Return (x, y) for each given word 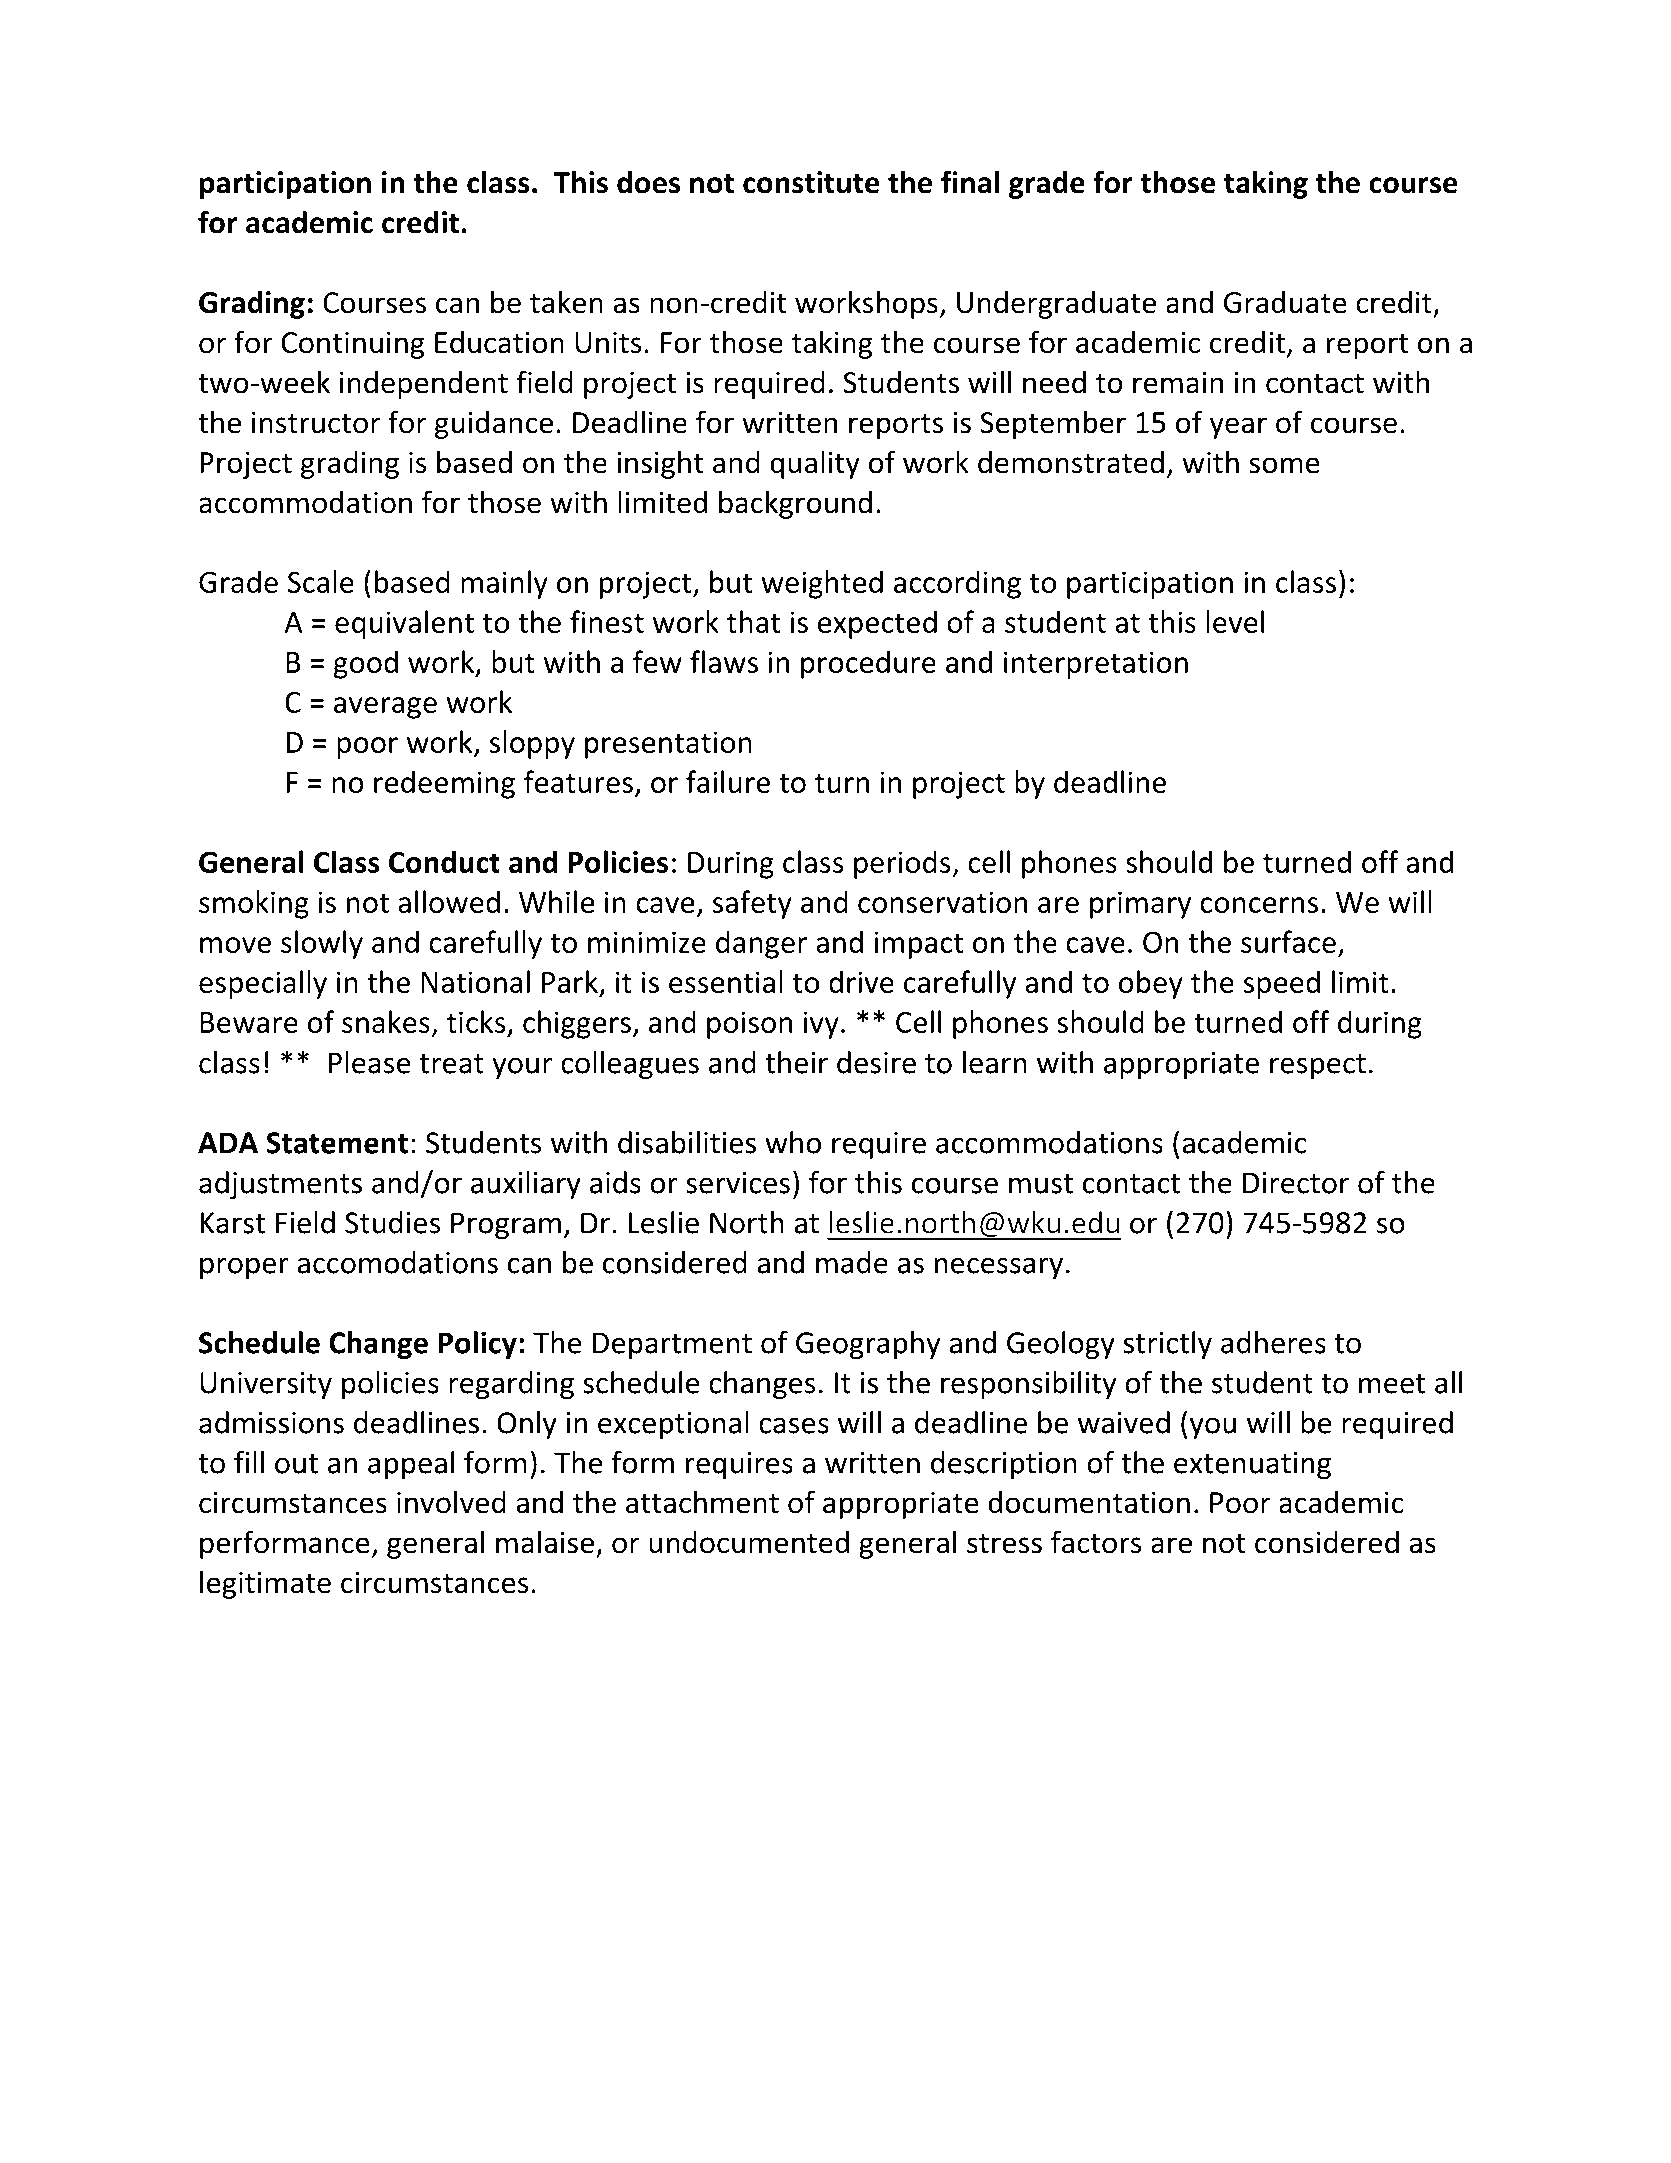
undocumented (749, 1542)
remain (1178, 382)
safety (752, 904)
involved (451, 1502)
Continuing (353, 345)
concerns (1259, 905)
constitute (811, 182)
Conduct (444, 861)
